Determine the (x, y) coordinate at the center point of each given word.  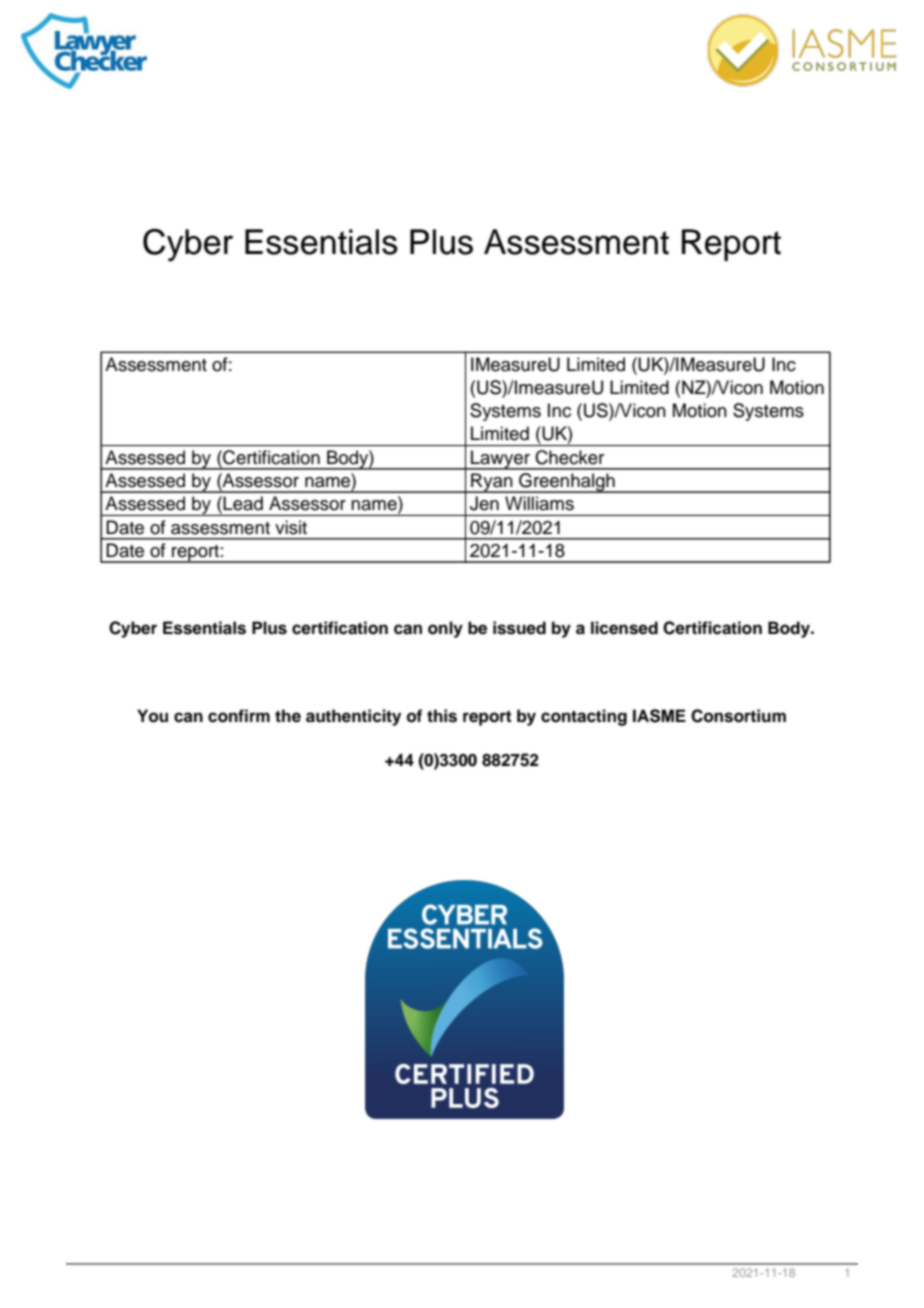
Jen (484, 503)
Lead (243, 503)
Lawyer (500, 460)
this (442, 716)
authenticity (353, 717)
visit (291, 527)
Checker (569, 457)
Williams (539, 503)
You (152, 716)
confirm (239, 716)
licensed (624, 628)
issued (519, 628)
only (445, 629)
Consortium (738, 716)
